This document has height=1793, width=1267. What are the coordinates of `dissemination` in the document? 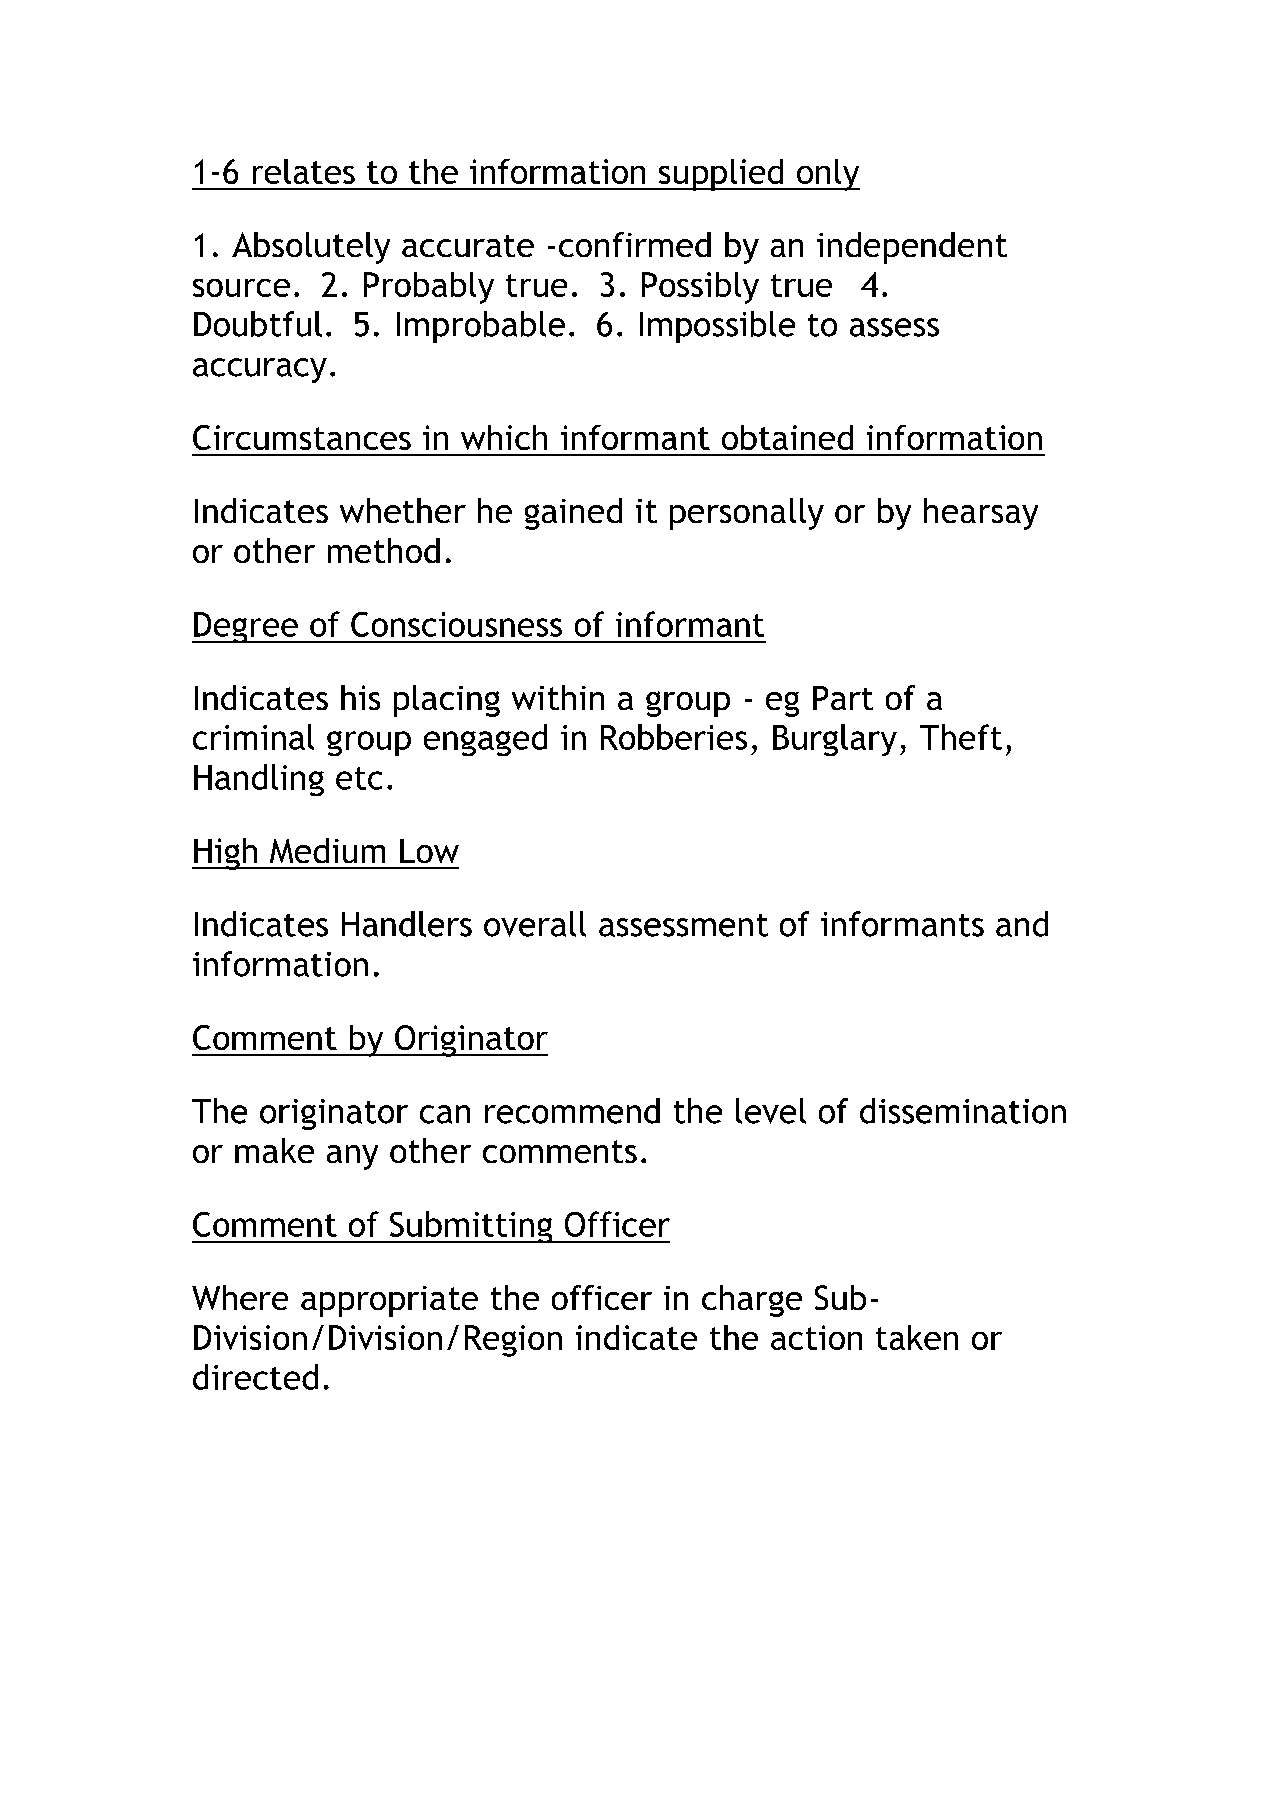 It's located at (963, 1111).
